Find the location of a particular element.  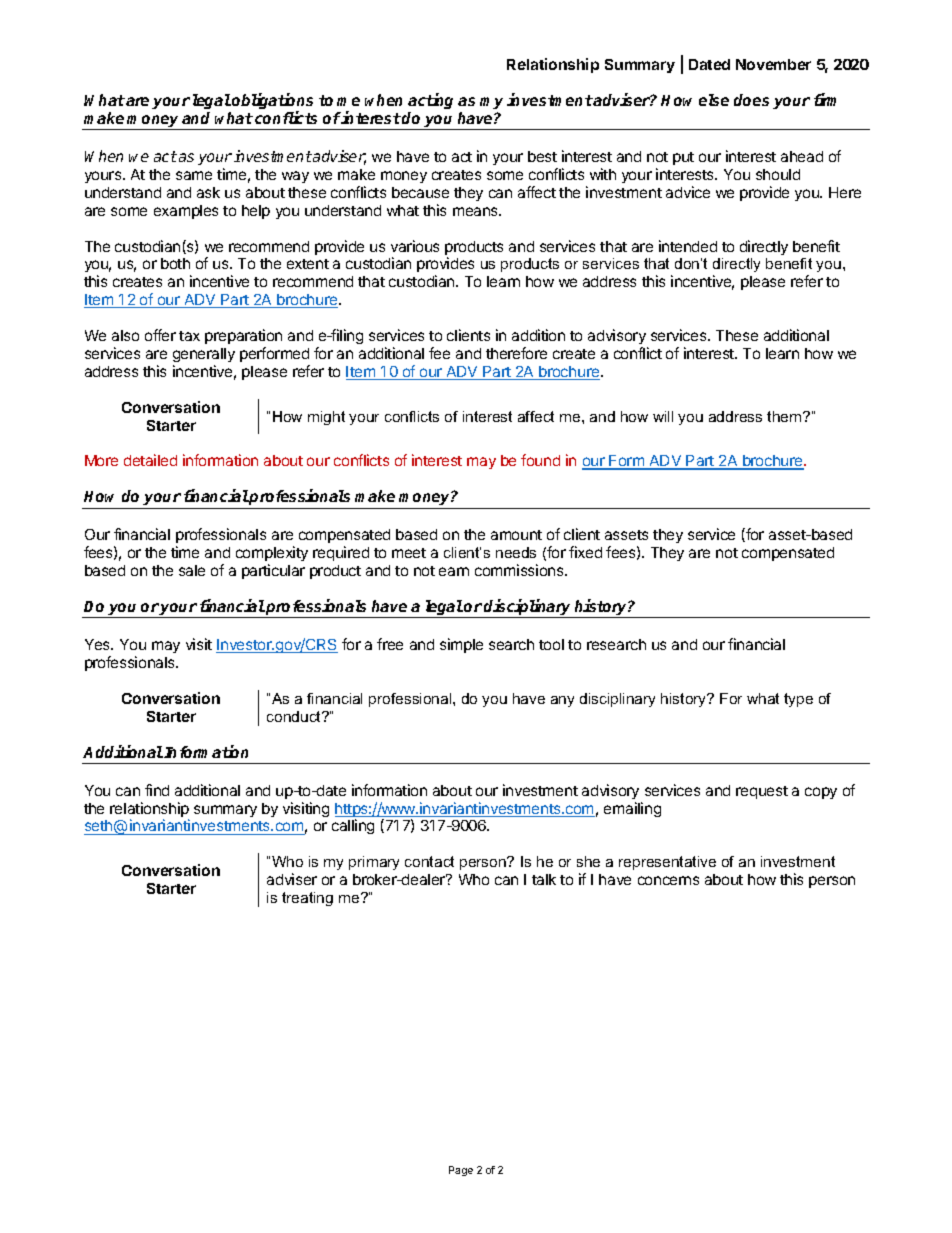

acting is located at coordinates (430, 101).
